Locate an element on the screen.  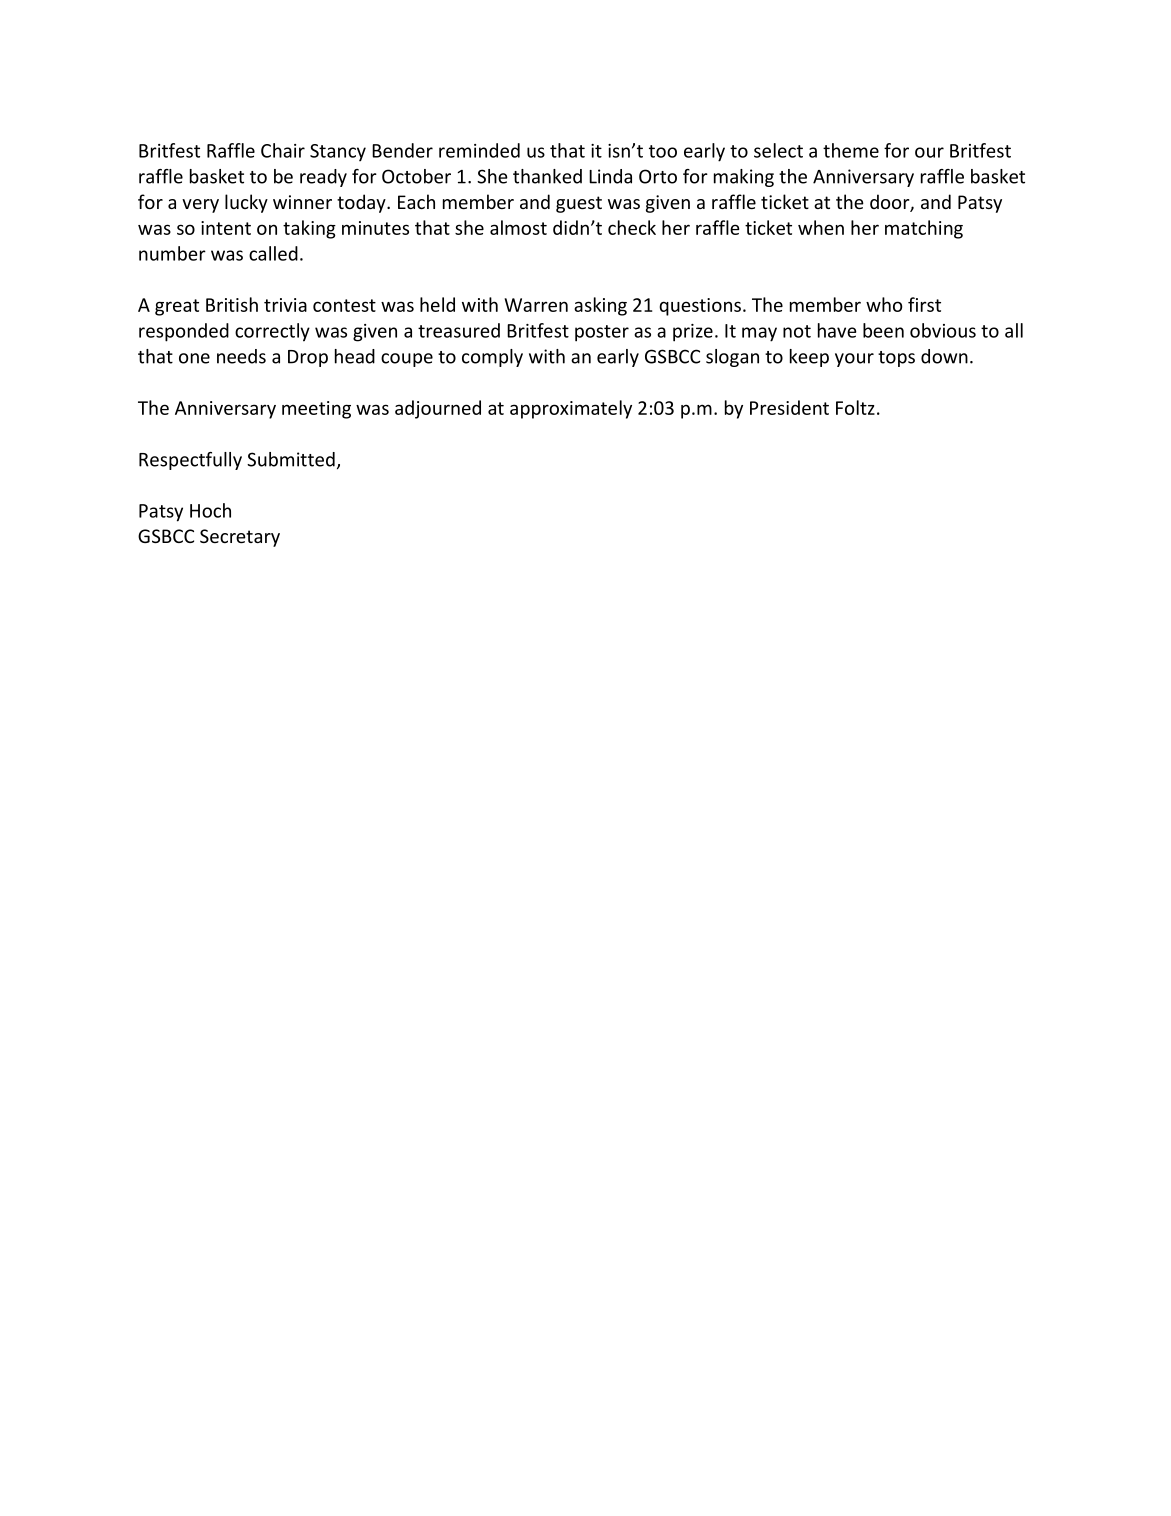
theme is located at coordinates (851, 150).
